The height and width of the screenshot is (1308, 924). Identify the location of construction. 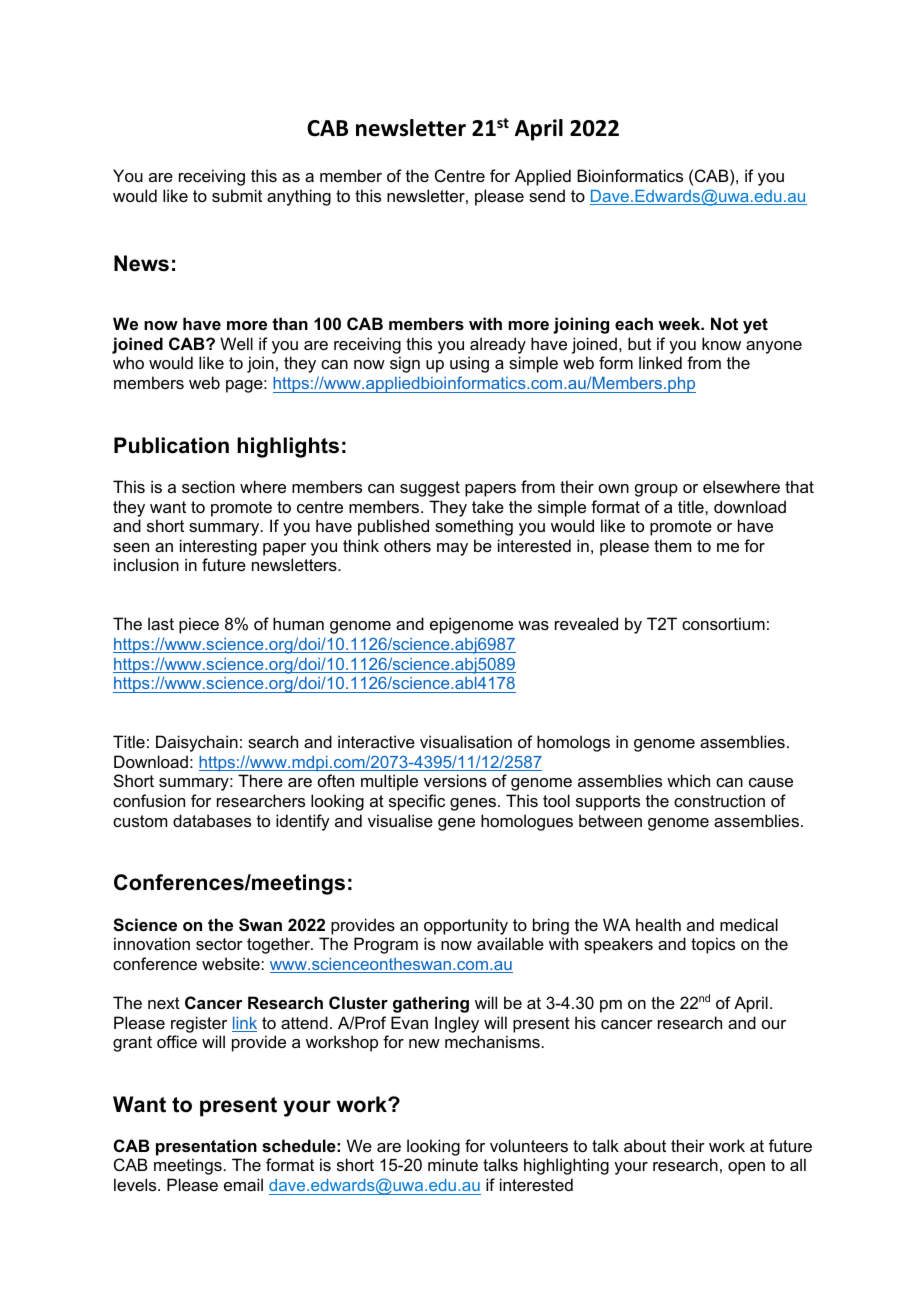
(719, 800).
